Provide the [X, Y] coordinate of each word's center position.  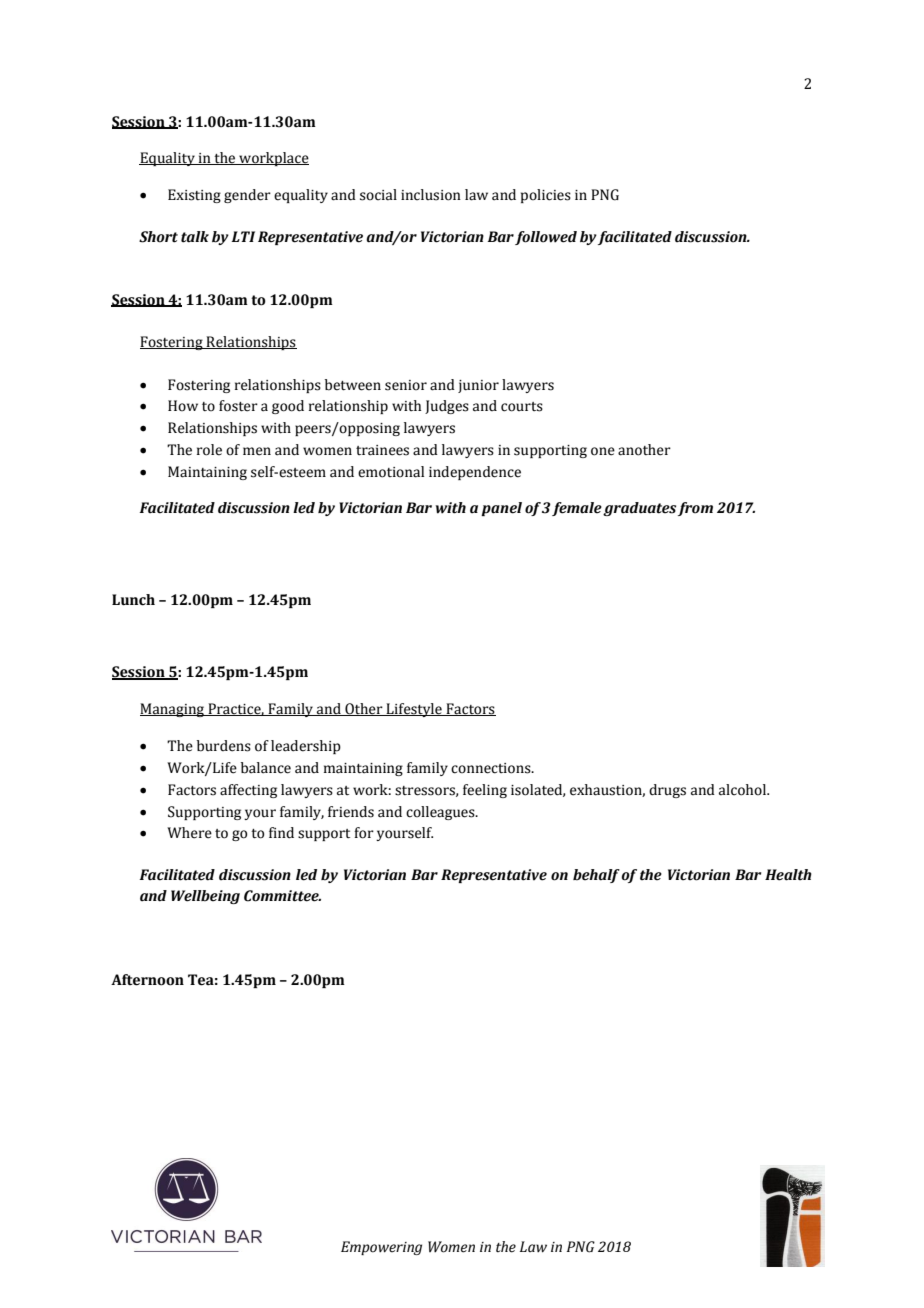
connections [492, 768]
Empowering [381, 1248]
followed [546, 238]
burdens [224, 746]
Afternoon [147, 980]
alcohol [743, 790]
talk [195, 237]
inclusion [431, 195]
